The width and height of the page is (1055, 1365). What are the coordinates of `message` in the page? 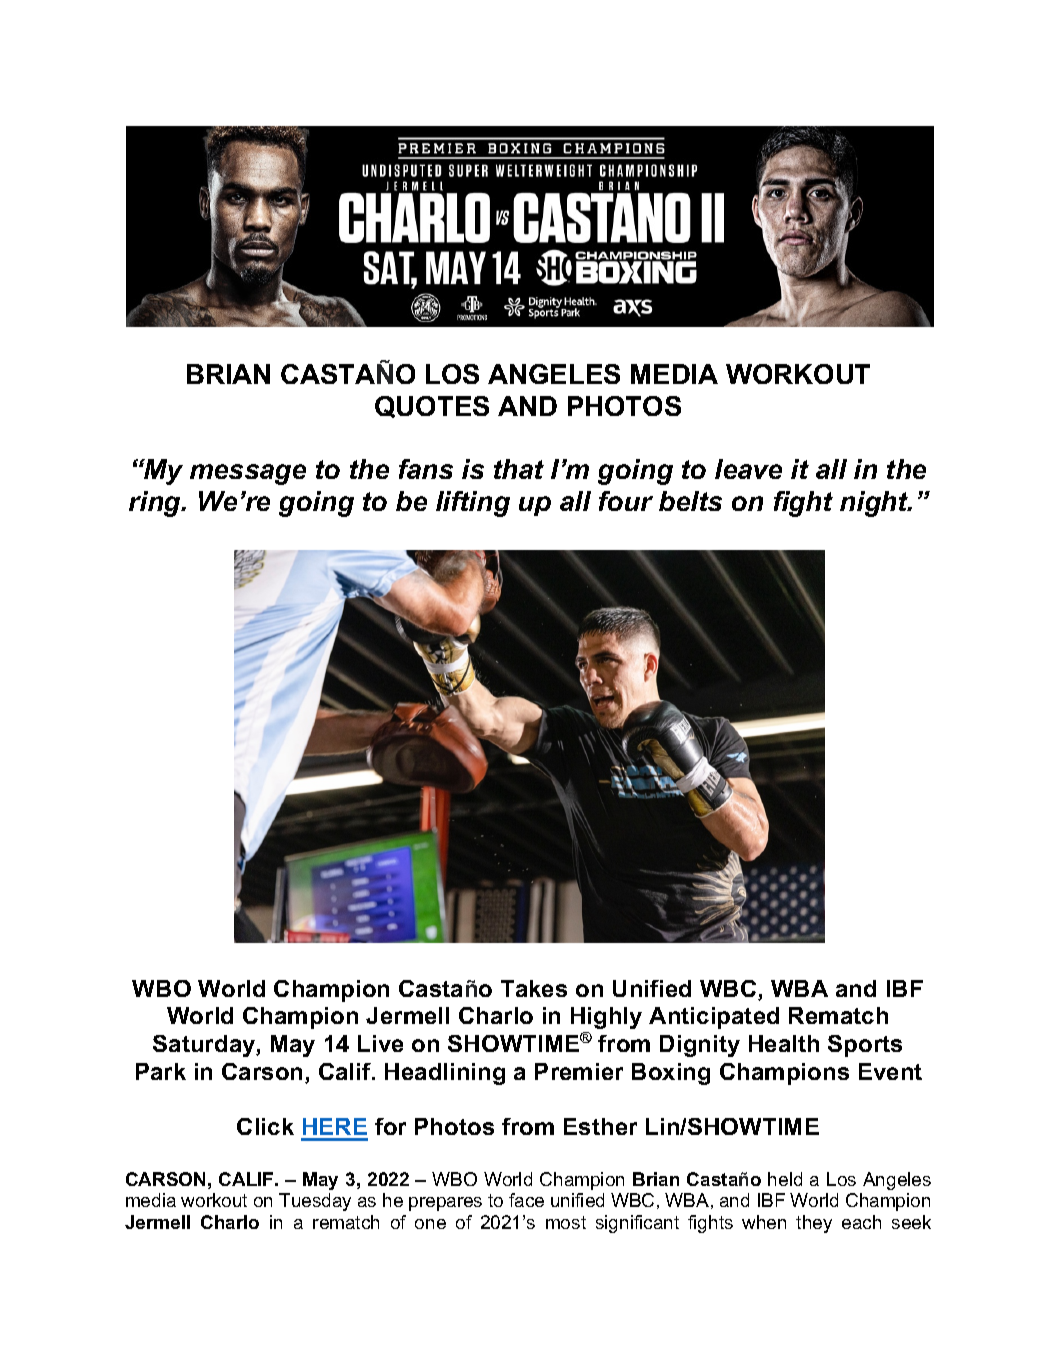 It's located at (248, 474).
